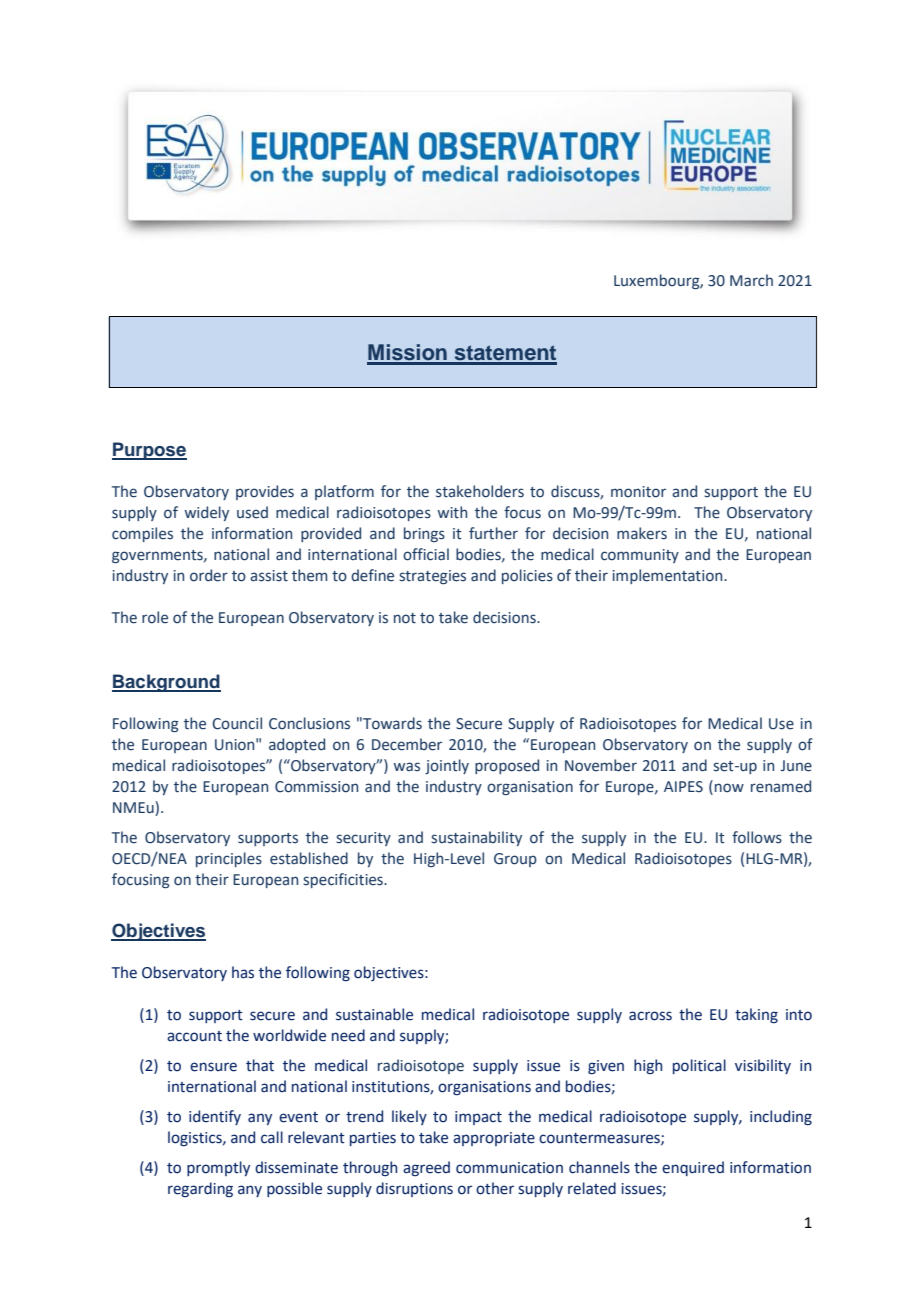  Describe the element at coordinates (638, 492) in the screenshot. I see `monitor` at that location.
